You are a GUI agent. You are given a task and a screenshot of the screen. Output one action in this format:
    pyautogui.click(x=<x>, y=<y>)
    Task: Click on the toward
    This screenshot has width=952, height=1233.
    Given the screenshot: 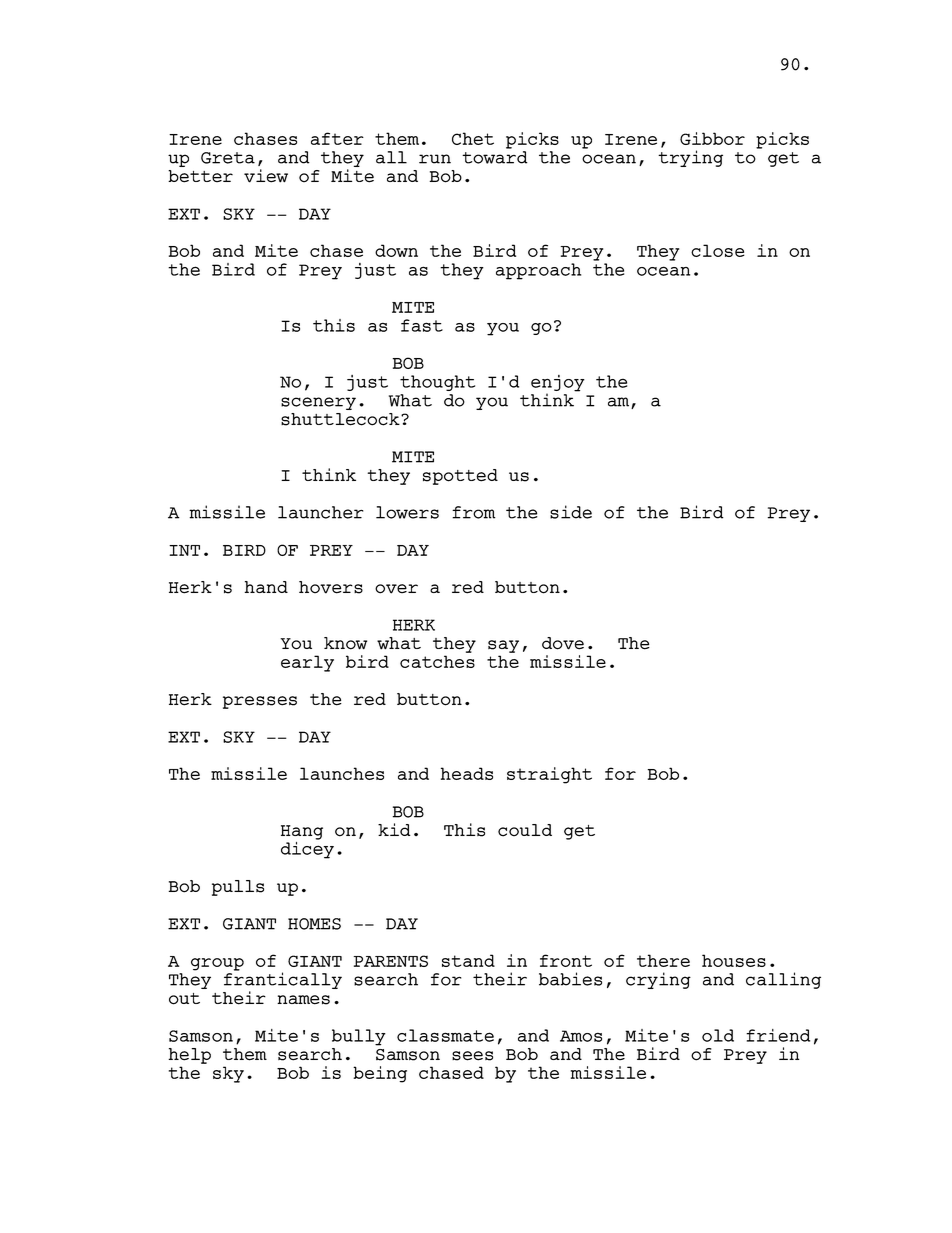 What is the action you would take?
    pyautogui.click(x=495, y=157)
